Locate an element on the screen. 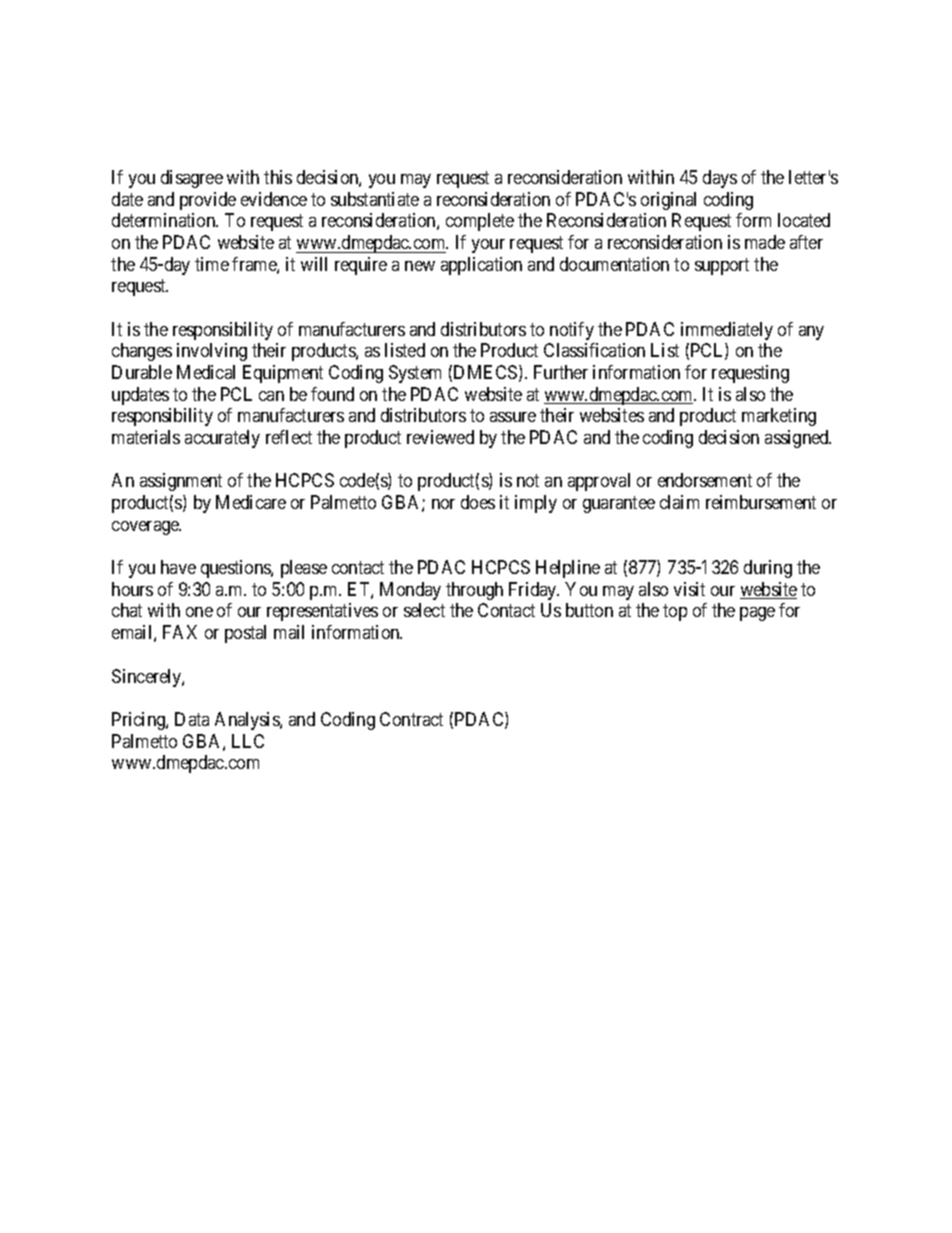  Data is located at coordinates (192, 719).
